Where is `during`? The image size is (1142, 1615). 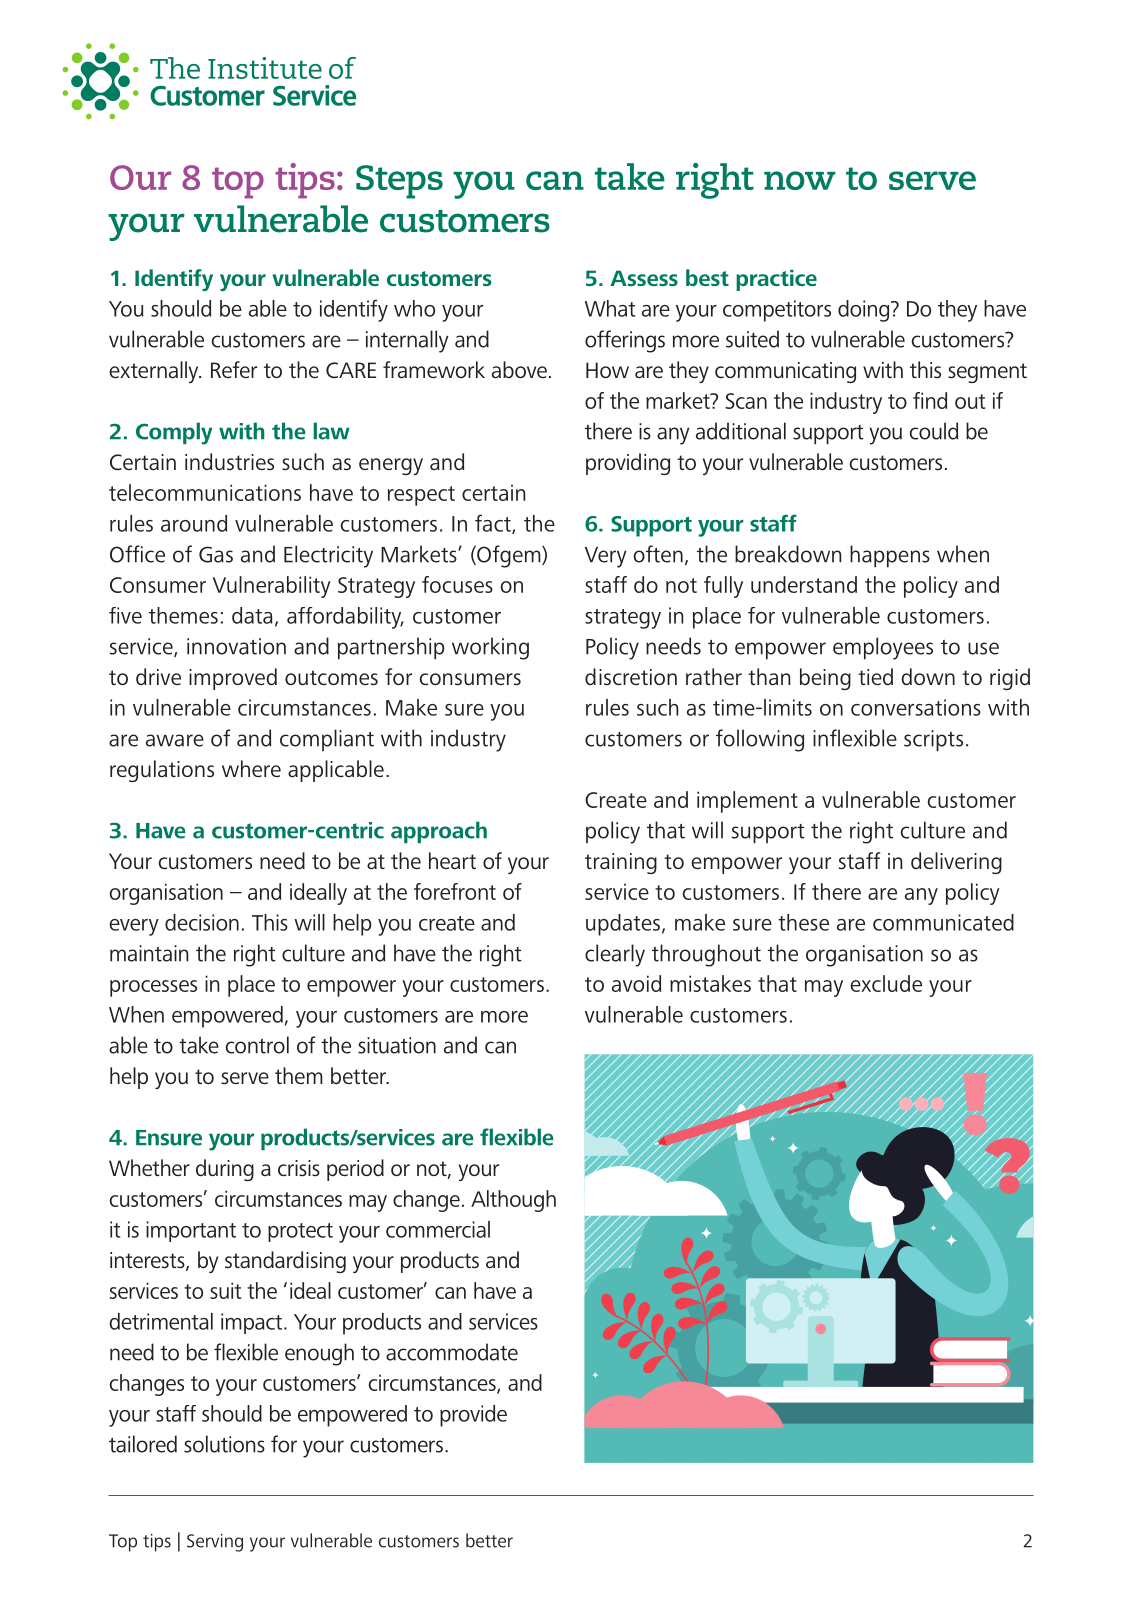
during is located at coordinates (225, 1170).
